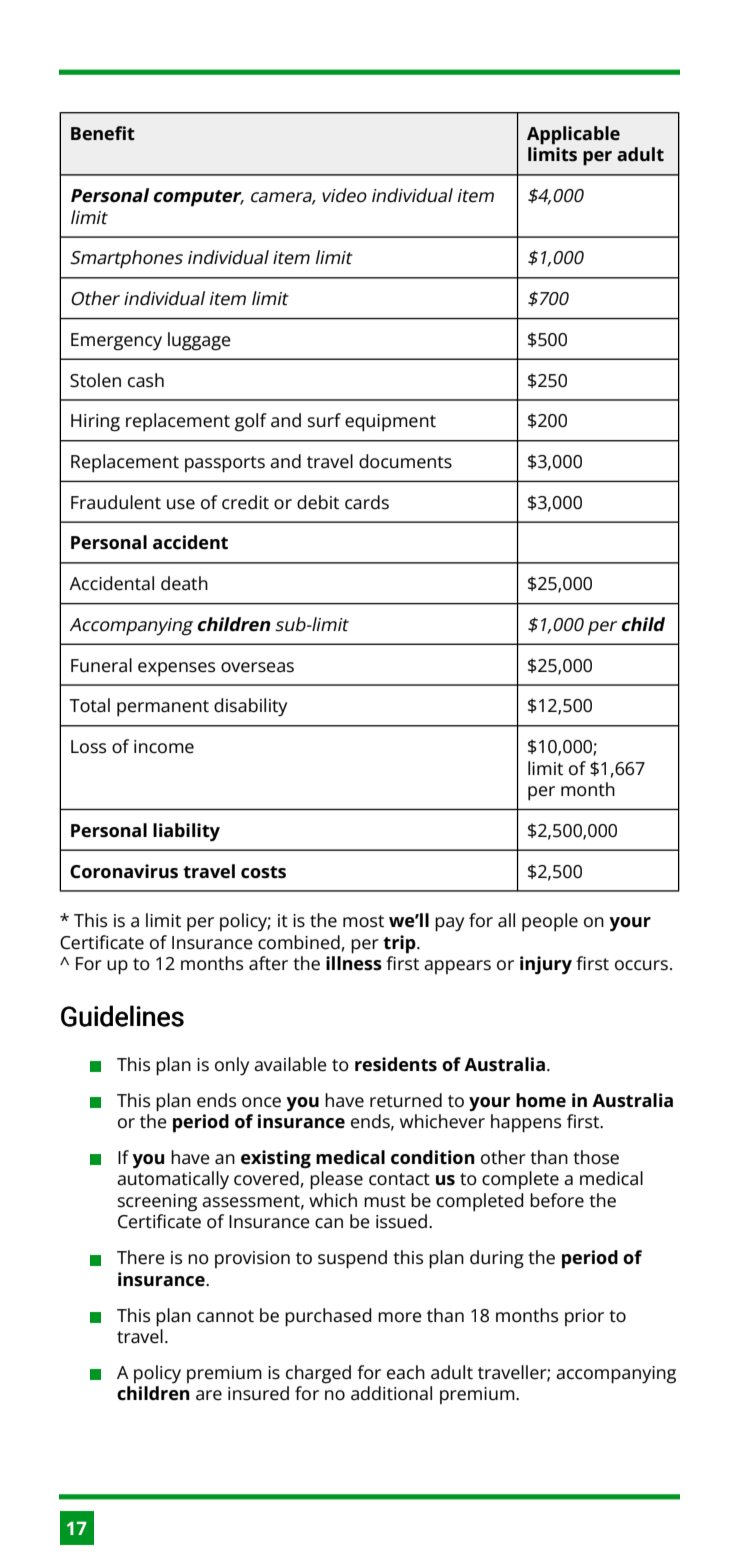 The width and height of the screenshot is (739, 1568). I want to click on disability, so click(250, 707).
